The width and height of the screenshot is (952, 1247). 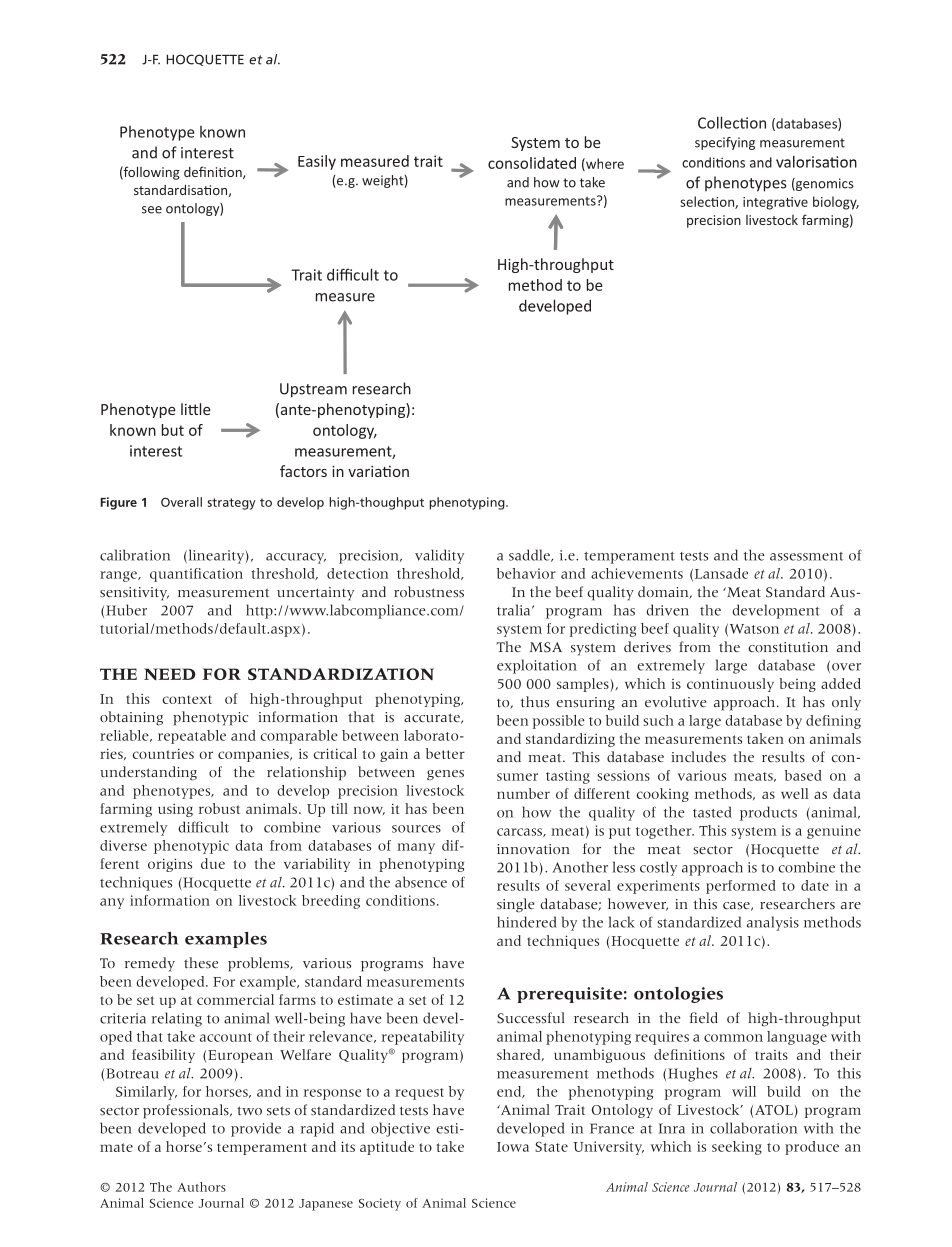 I want to click on continuously, so click(x=730, y=685).
